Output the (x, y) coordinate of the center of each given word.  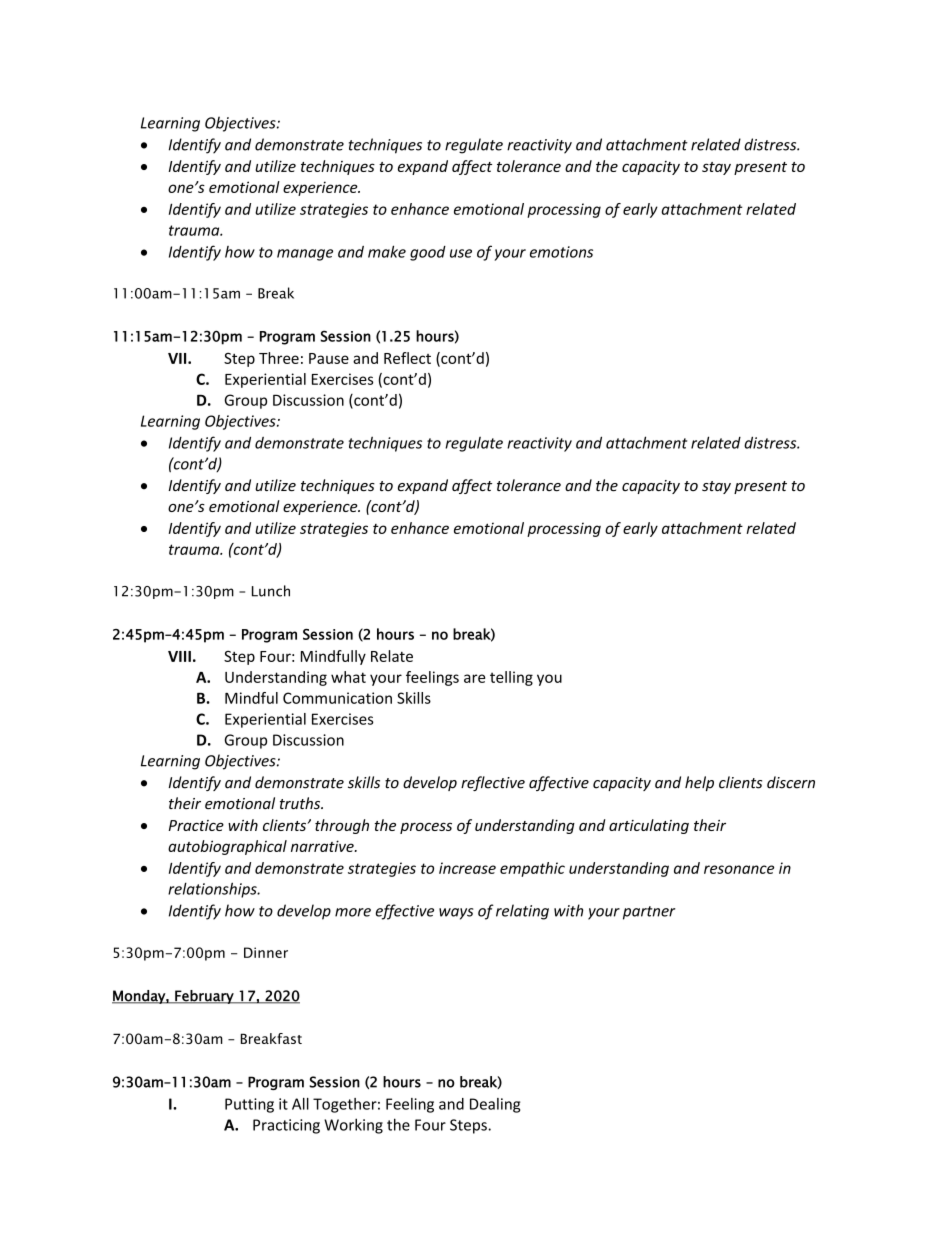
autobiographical (227, 847)
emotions (561, 252)
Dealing (495, 1105)
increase (467, 868)
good (428, 253)
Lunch (271, 591)
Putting (249, 1105)
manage (305, 255)
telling (511, 678)
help (699, 783)
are (474, 678)
